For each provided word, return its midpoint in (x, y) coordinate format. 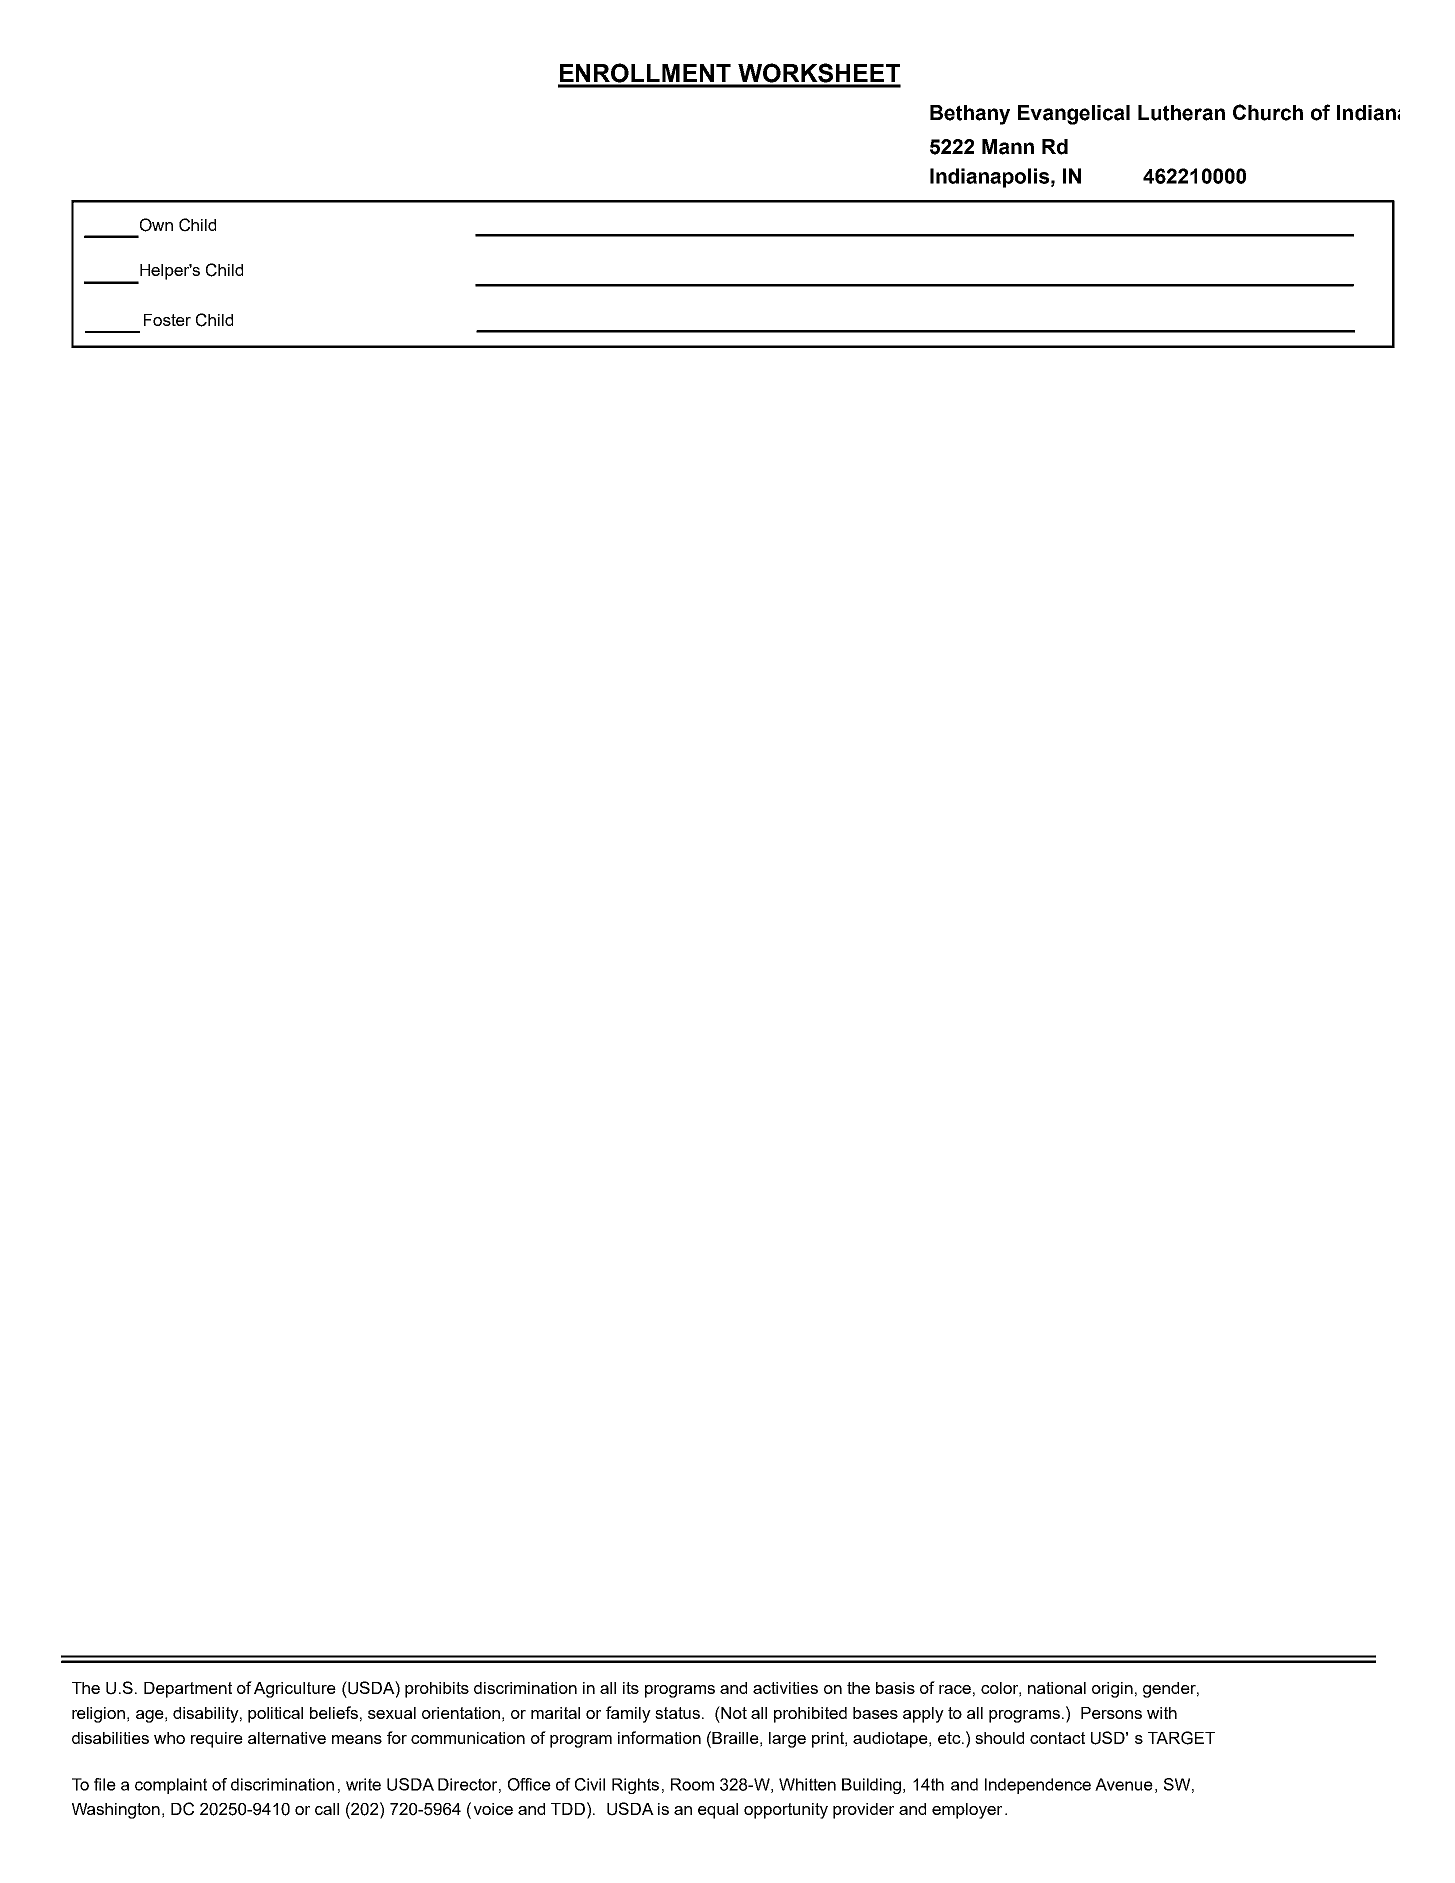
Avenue (1124, 1784)
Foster (167, 320)
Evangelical (1074, 115)
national (1057, 1688)
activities (785, 1688)
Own (156, 225)
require (217, 1740)
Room (692, 1784)
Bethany (970, 115)
